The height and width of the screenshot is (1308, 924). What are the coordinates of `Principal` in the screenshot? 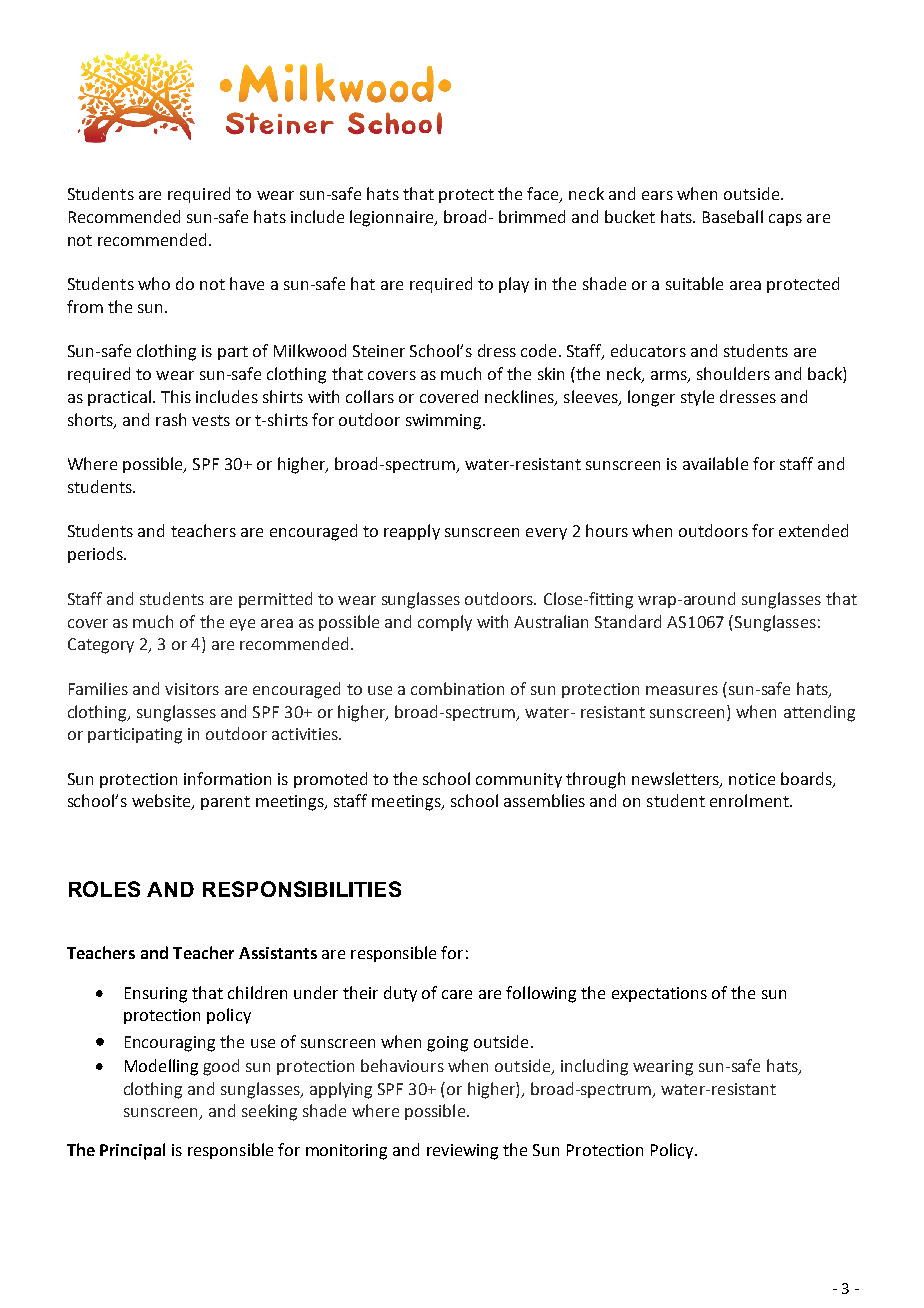 It's located at (132, 1151).
